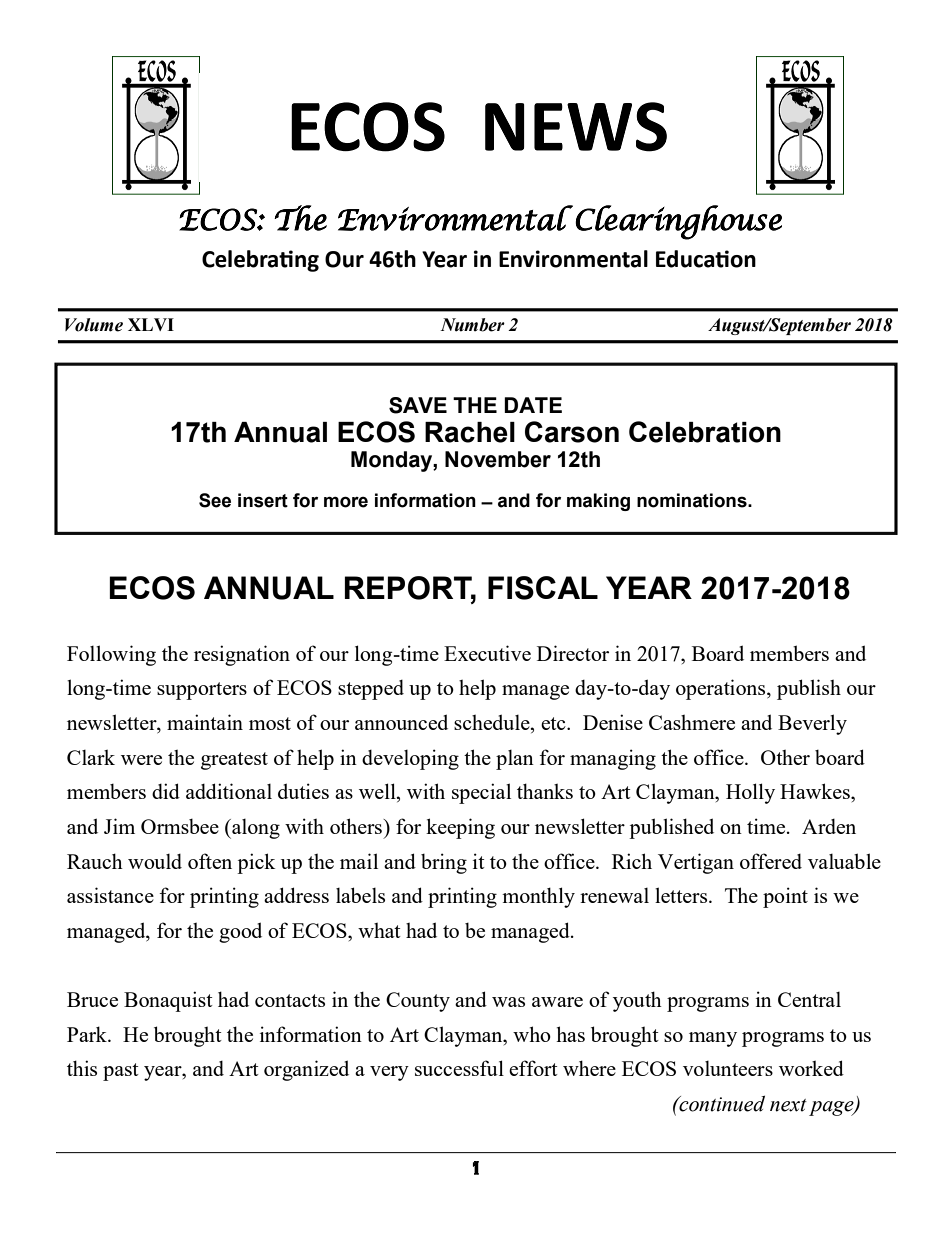  Describe the element at coordinates (487, 653) in the screenshot. I see `Executive` at that location.
